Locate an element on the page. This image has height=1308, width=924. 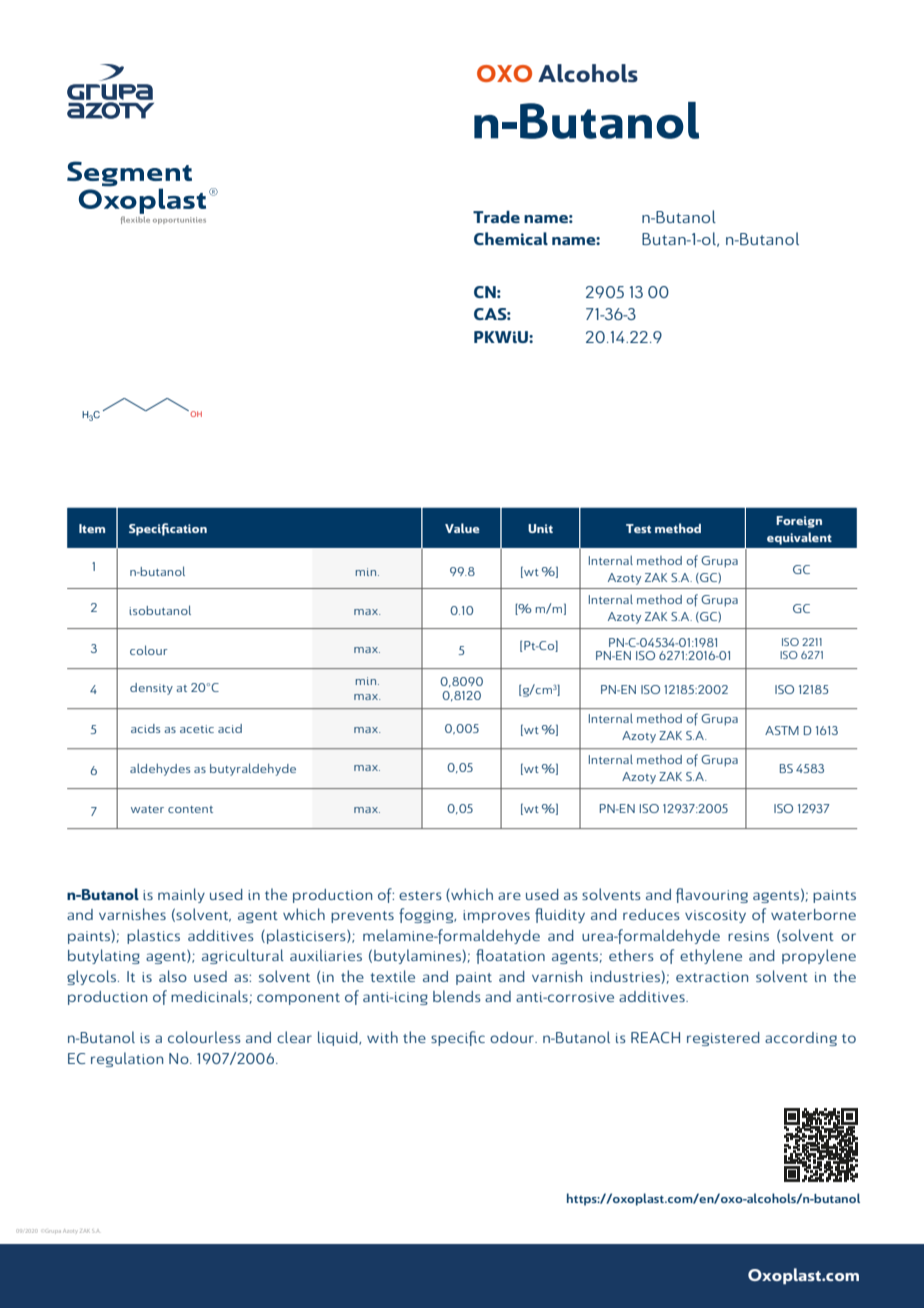
Item is located at coordinates (92, 528).
